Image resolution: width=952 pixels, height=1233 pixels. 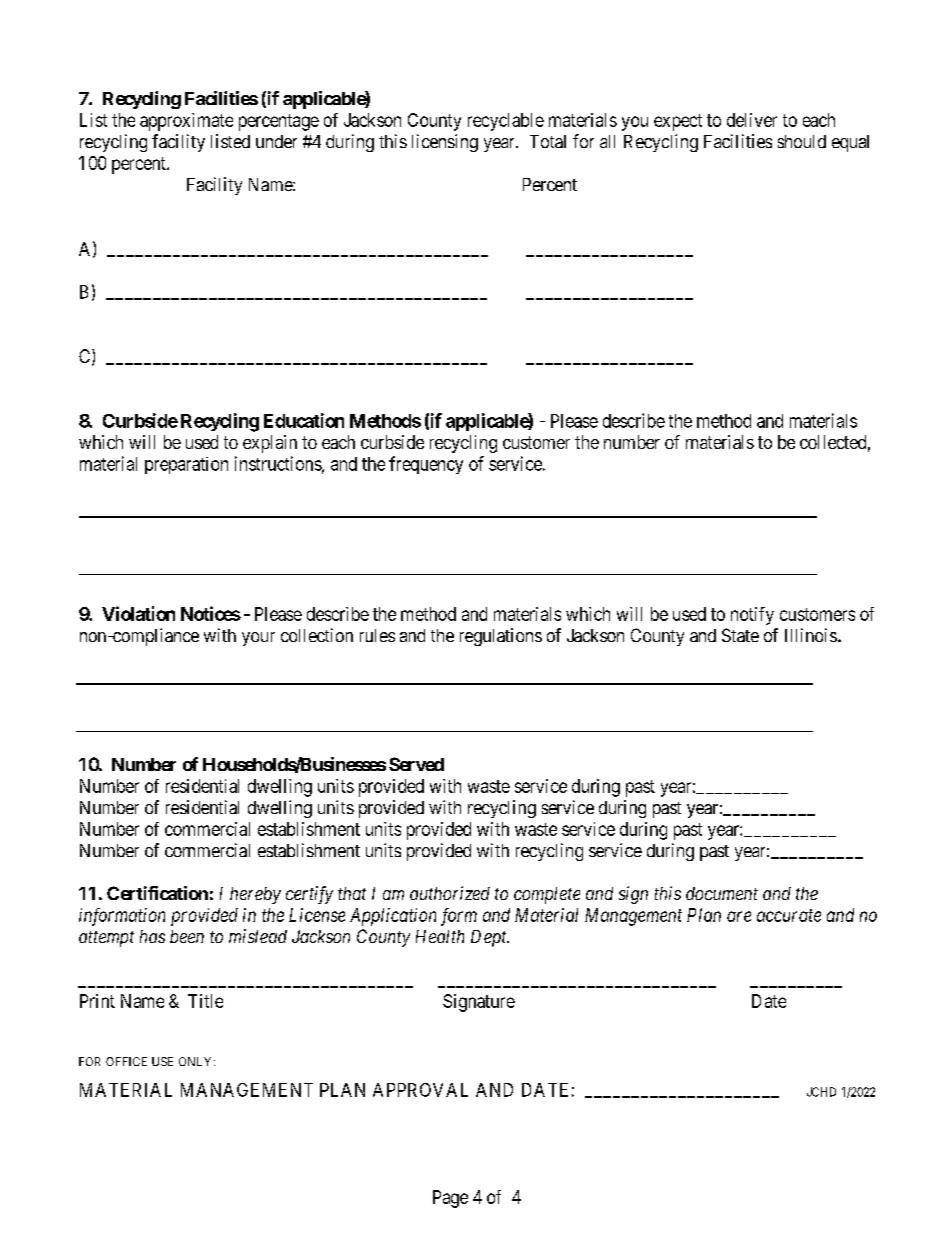 I want to click on State, so click(x=740, y=635).
